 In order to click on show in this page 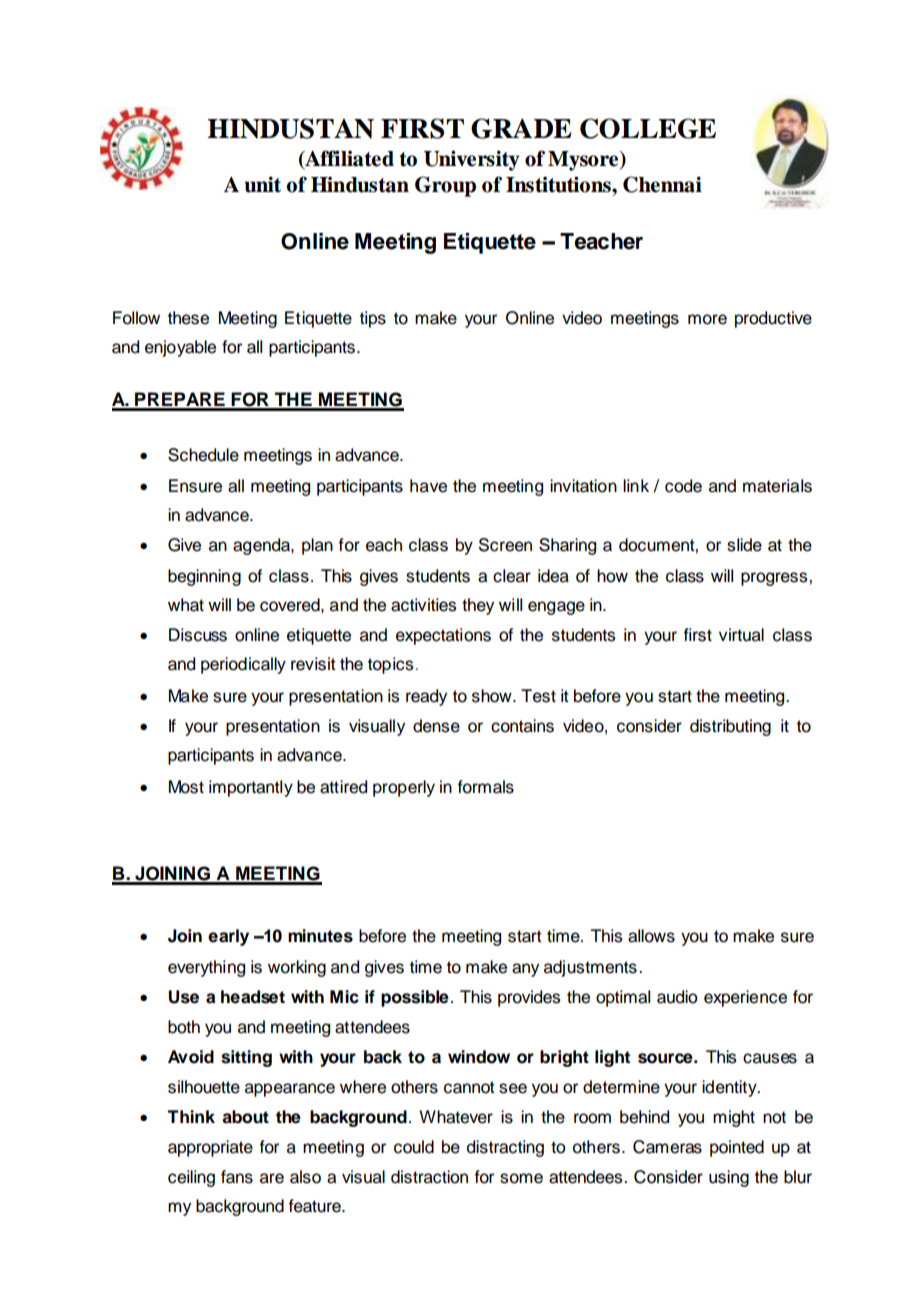, I will do `click(493, 696)`.
